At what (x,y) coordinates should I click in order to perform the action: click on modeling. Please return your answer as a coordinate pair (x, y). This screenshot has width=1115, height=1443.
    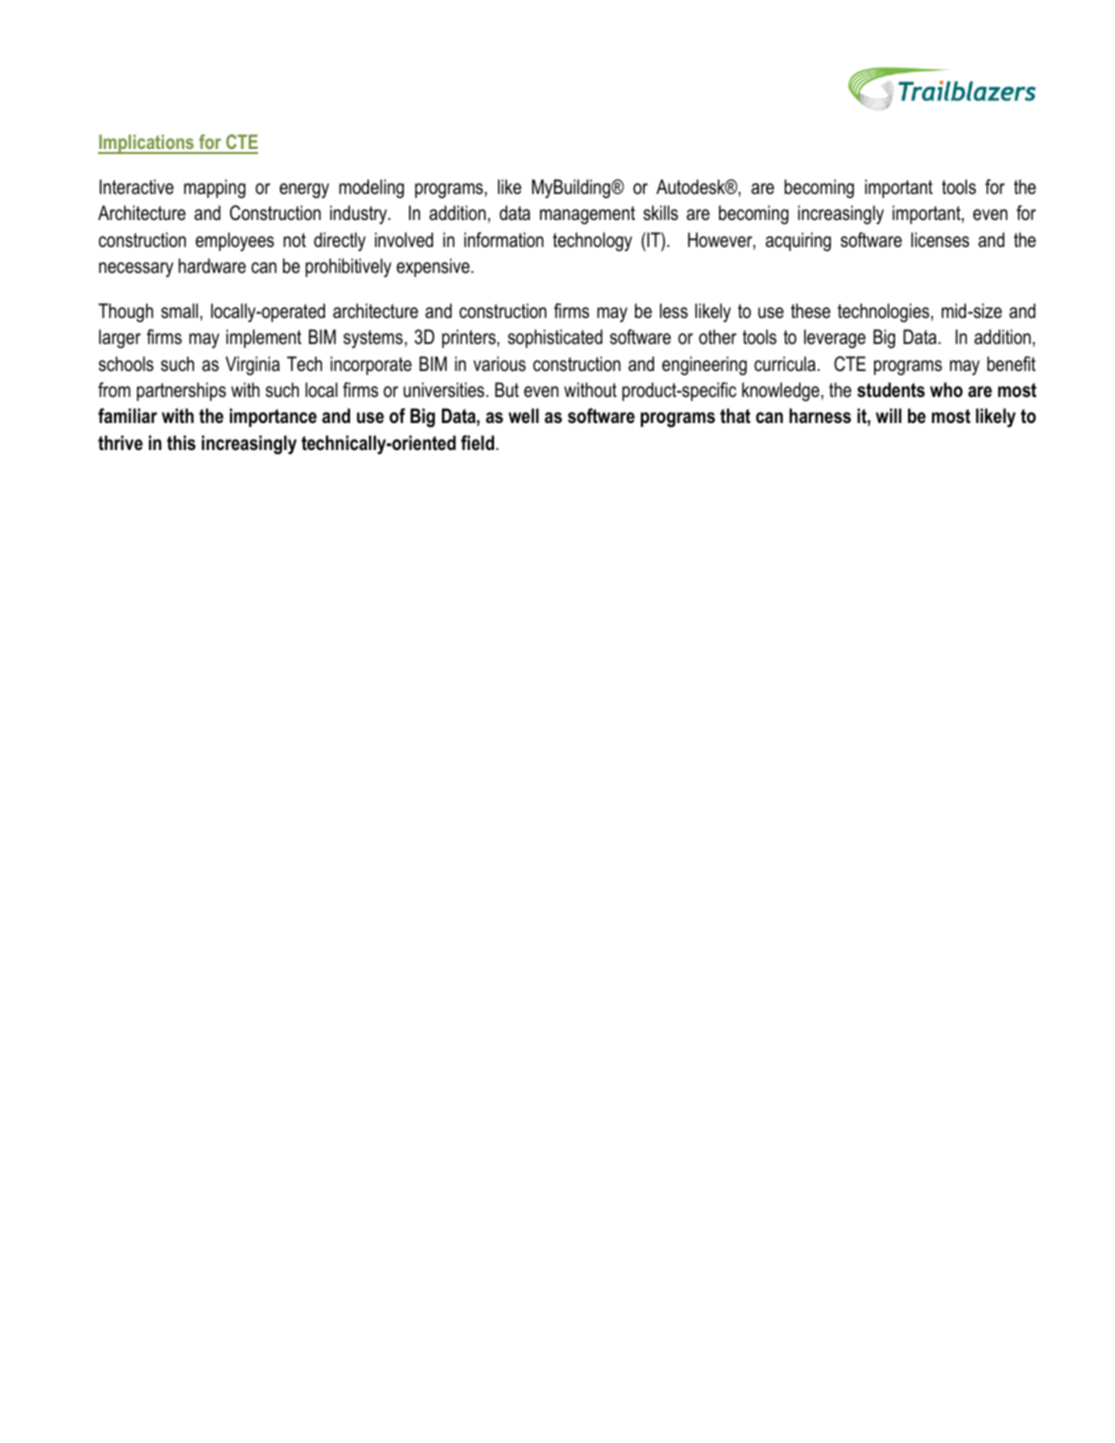
    Looking at the image, I should click on (371, 188).
